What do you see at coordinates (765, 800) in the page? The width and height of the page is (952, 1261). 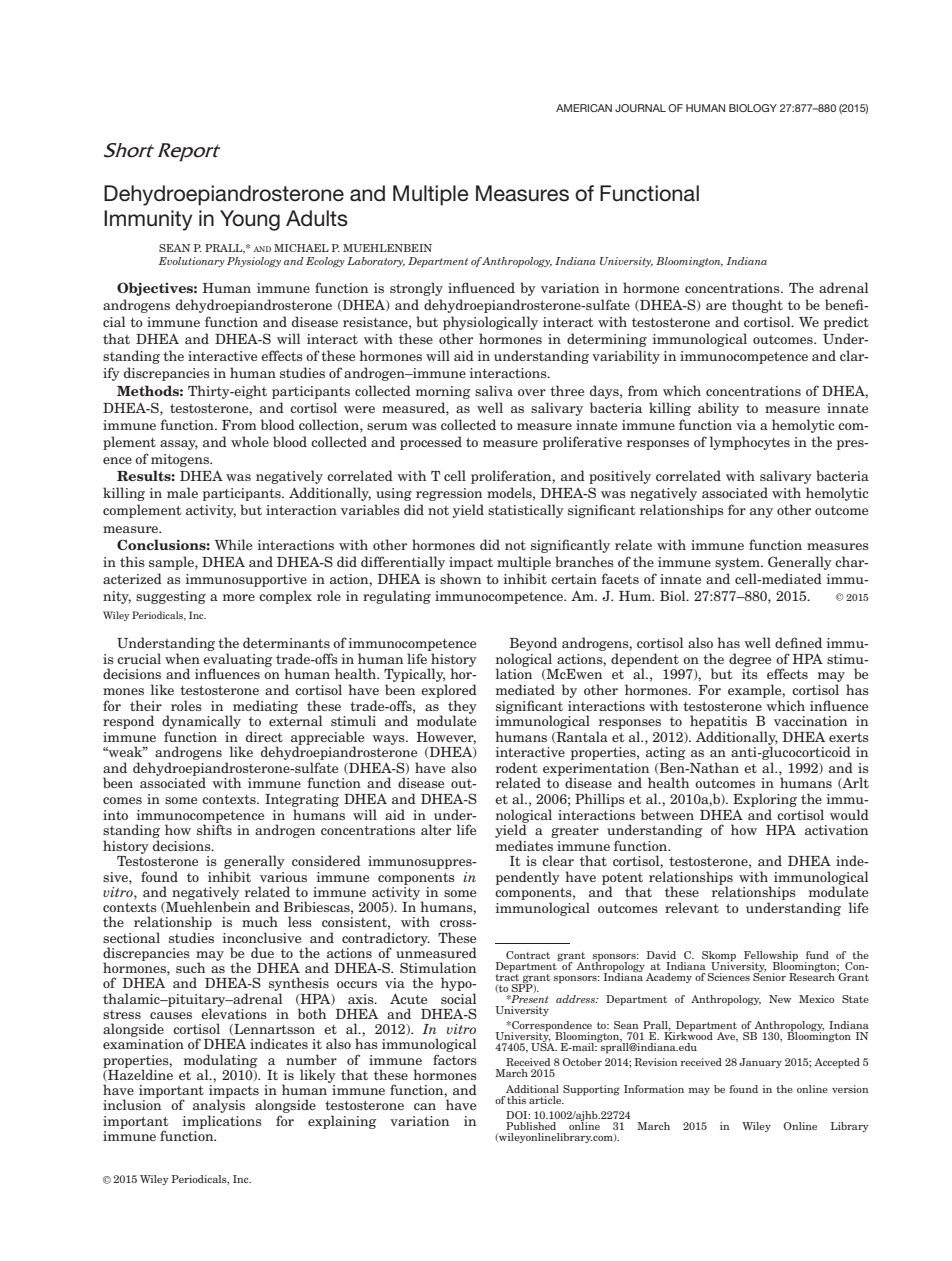 I see `Exploring` at bounding box center [765, 800].
